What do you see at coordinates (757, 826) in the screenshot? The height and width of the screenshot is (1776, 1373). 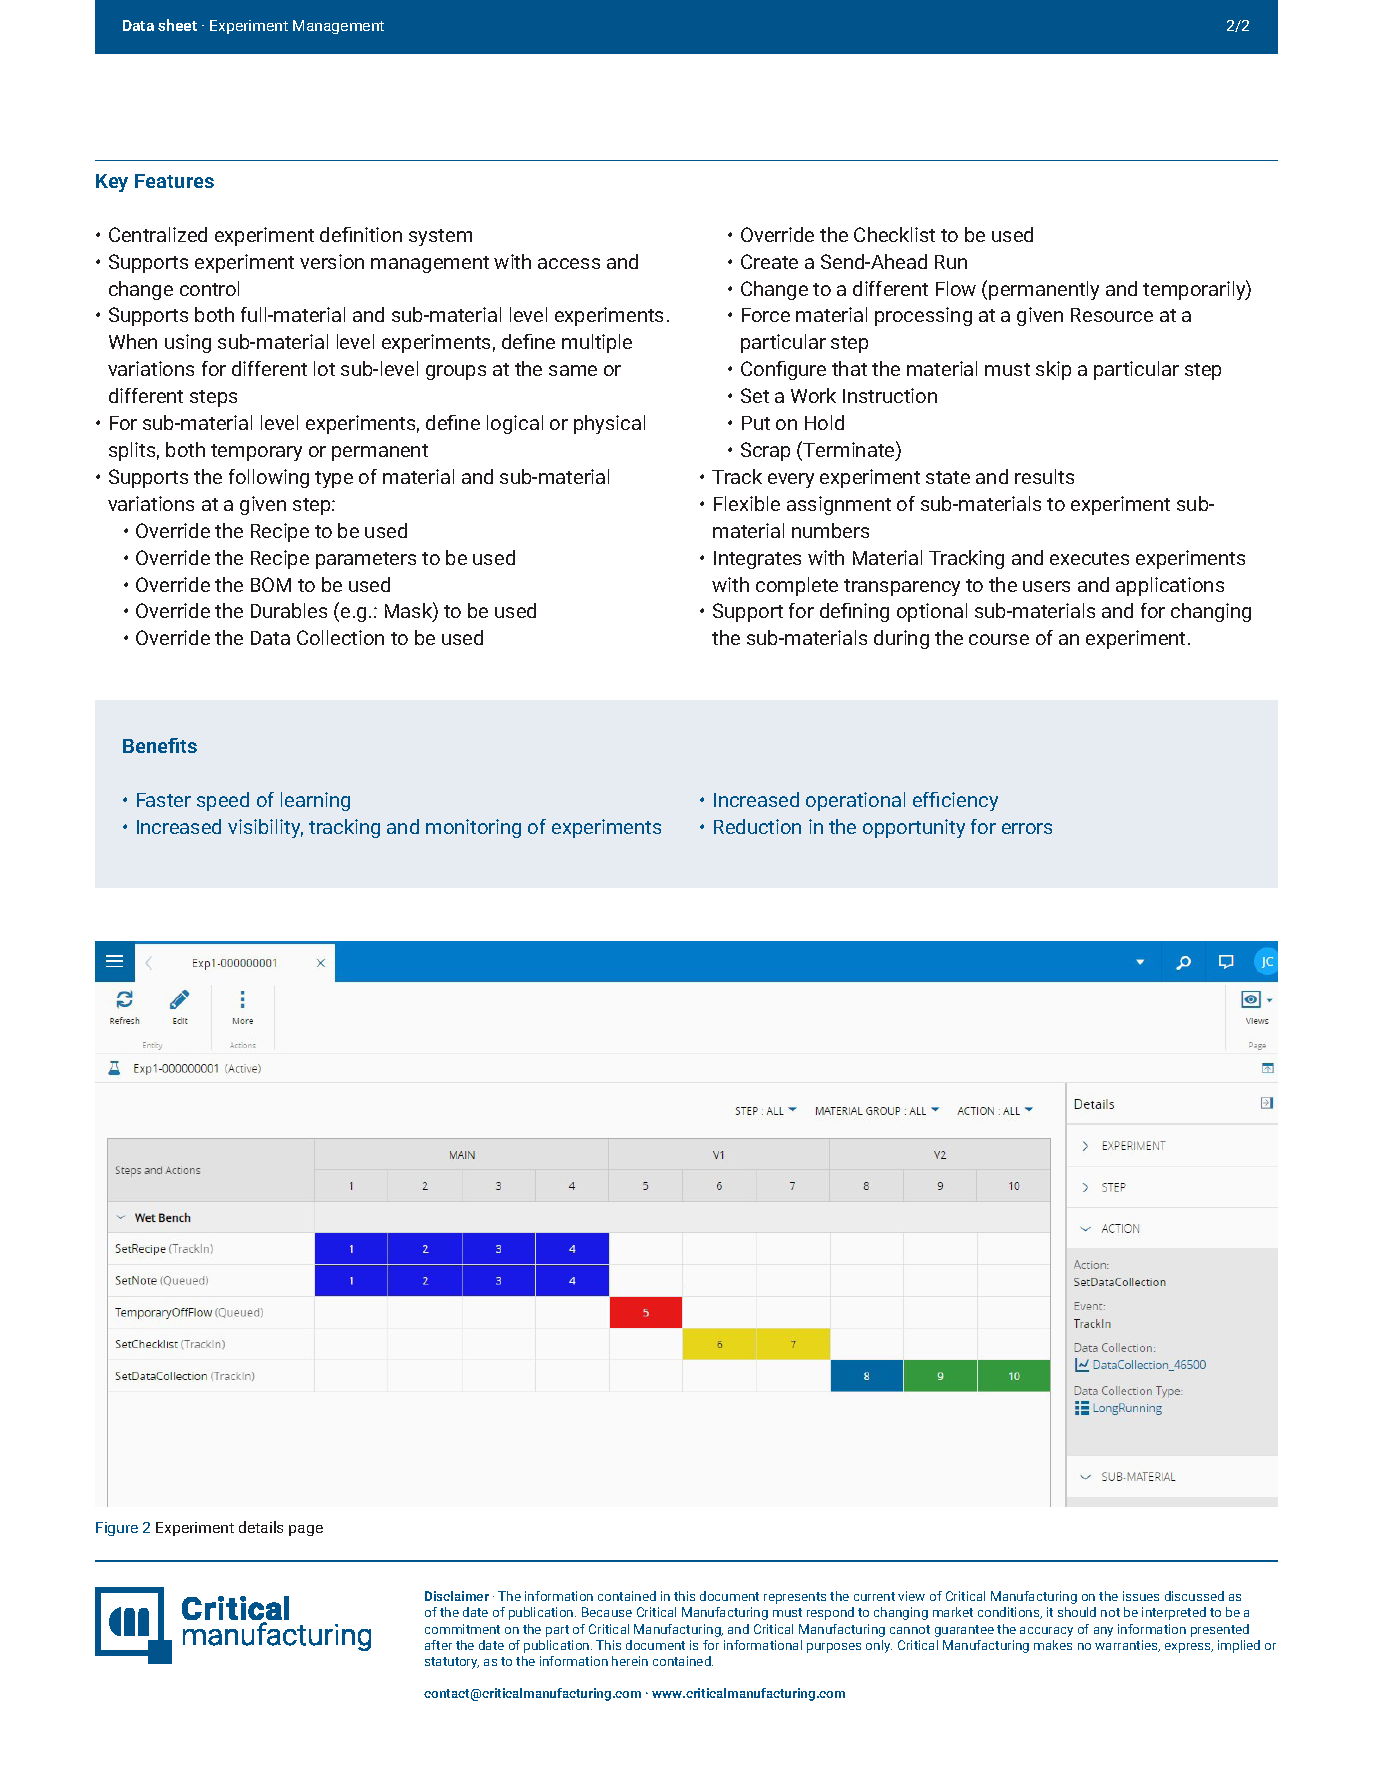 I see `Reduction` at bounding box center [757, 826].
